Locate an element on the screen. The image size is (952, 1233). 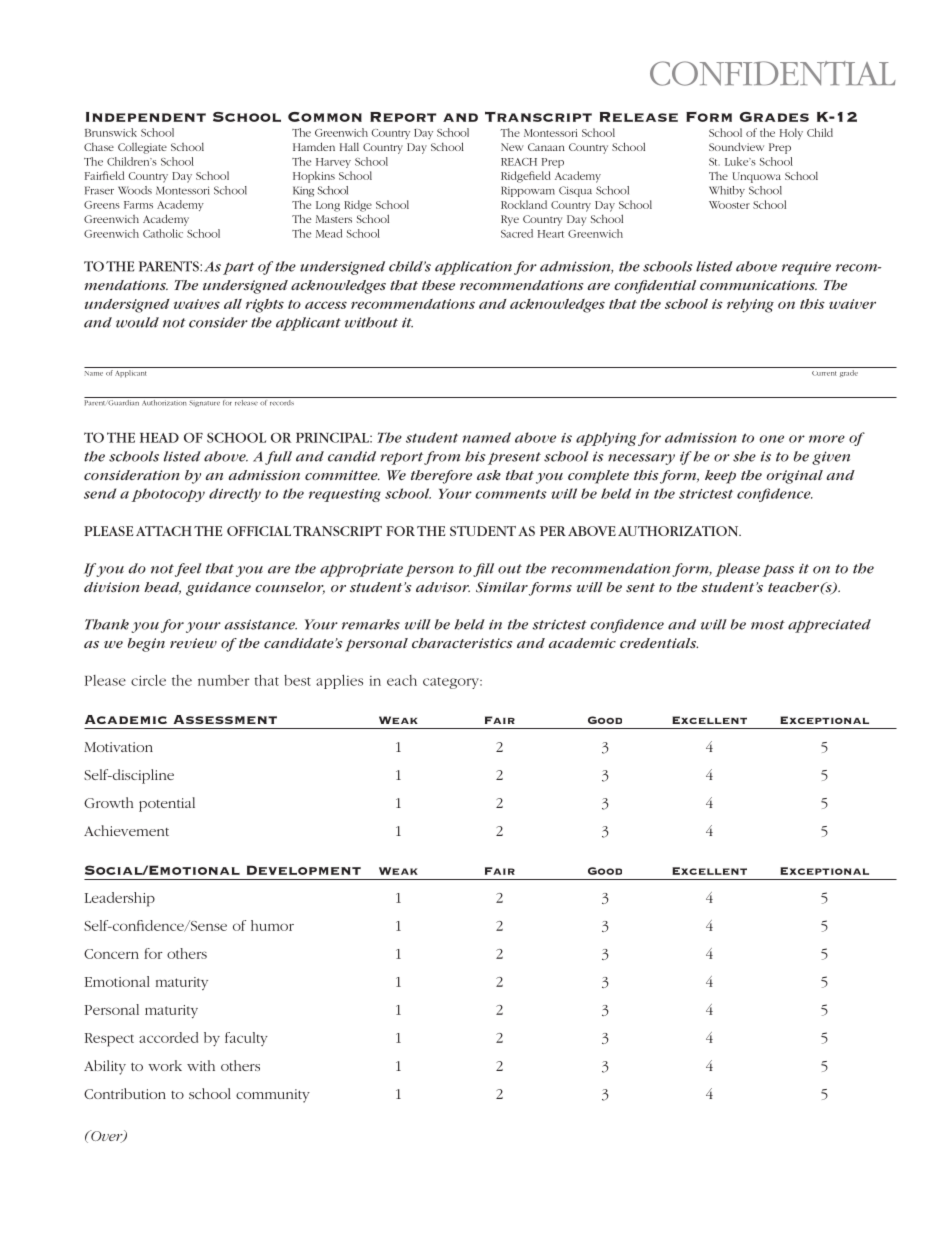
Development is located at coordinates (304, 870).
